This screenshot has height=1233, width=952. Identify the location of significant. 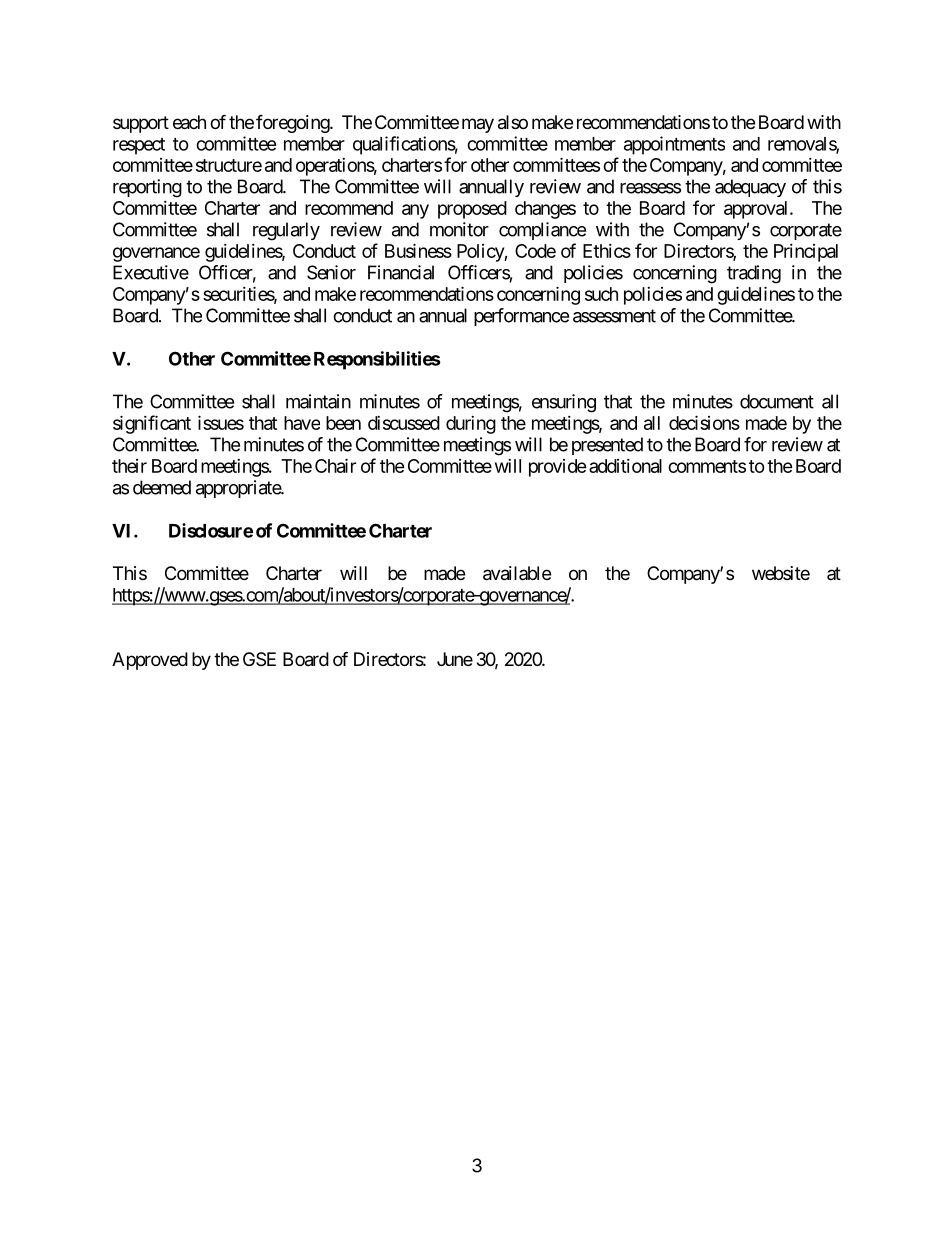
(152, 424).
